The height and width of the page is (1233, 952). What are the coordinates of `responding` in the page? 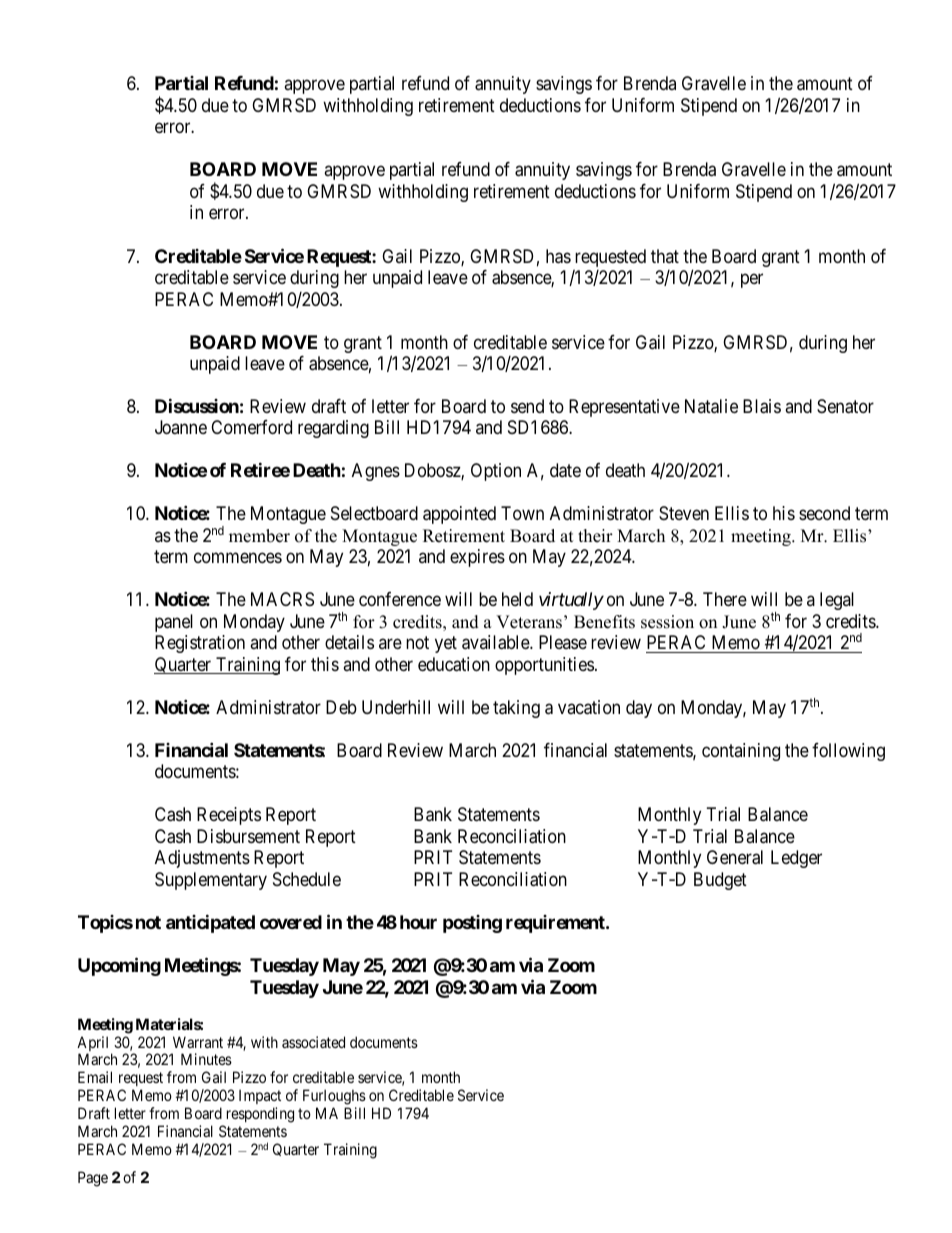 It's located at (260, 1115).
